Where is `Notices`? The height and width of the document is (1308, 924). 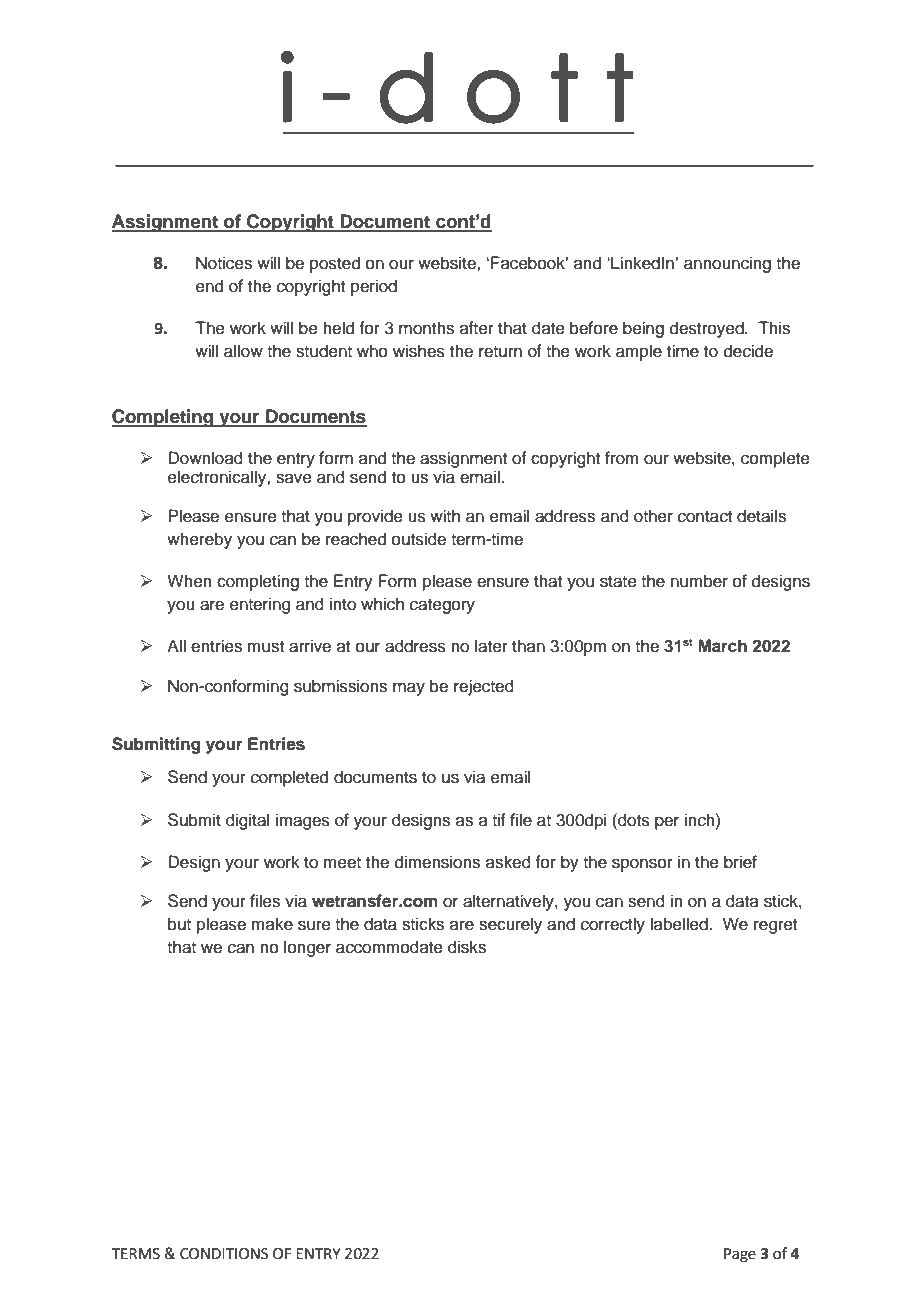 Notices is located at coordinates (224, 263).
